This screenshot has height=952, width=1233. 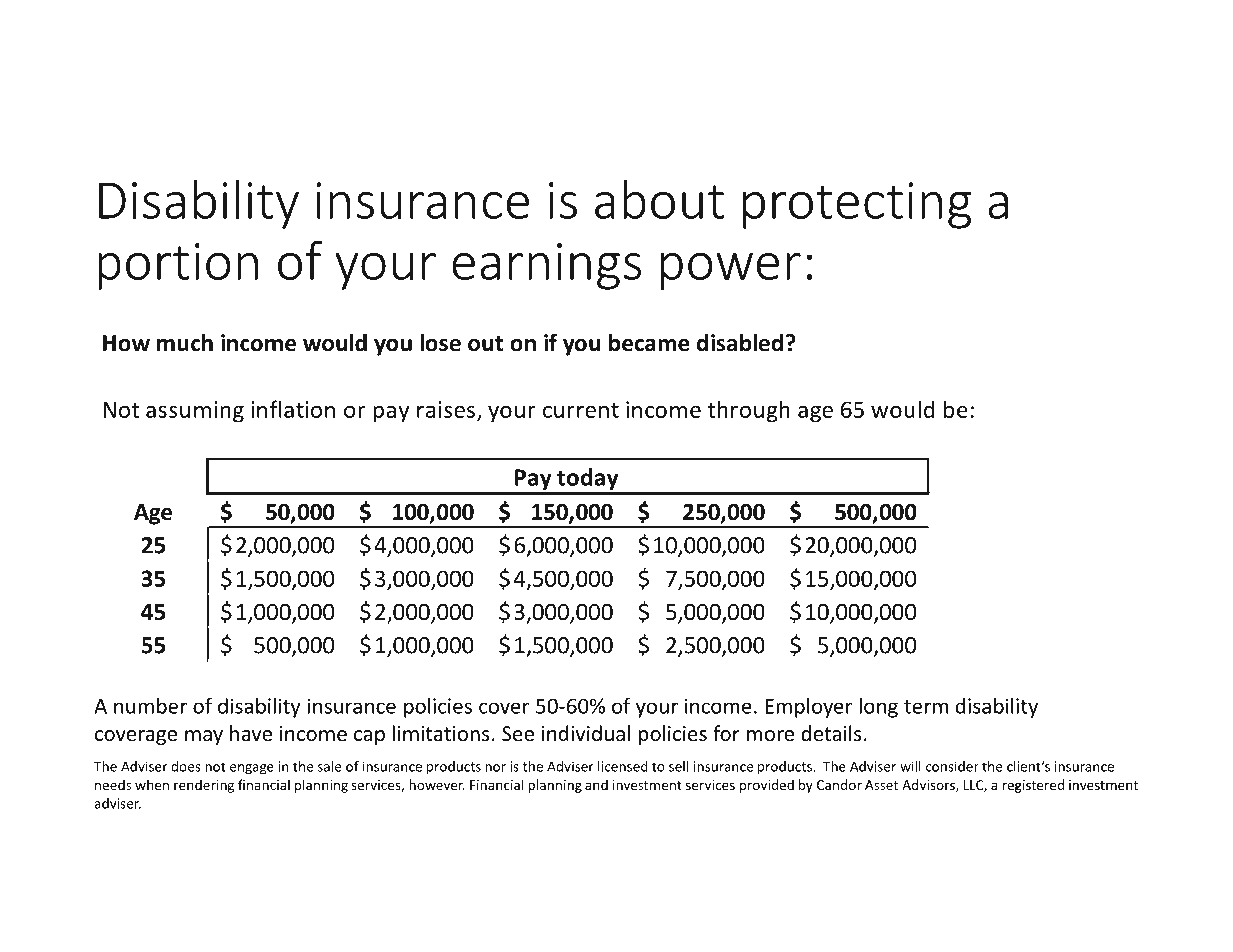 I want to click on engage, so click(x=252, y=769).
